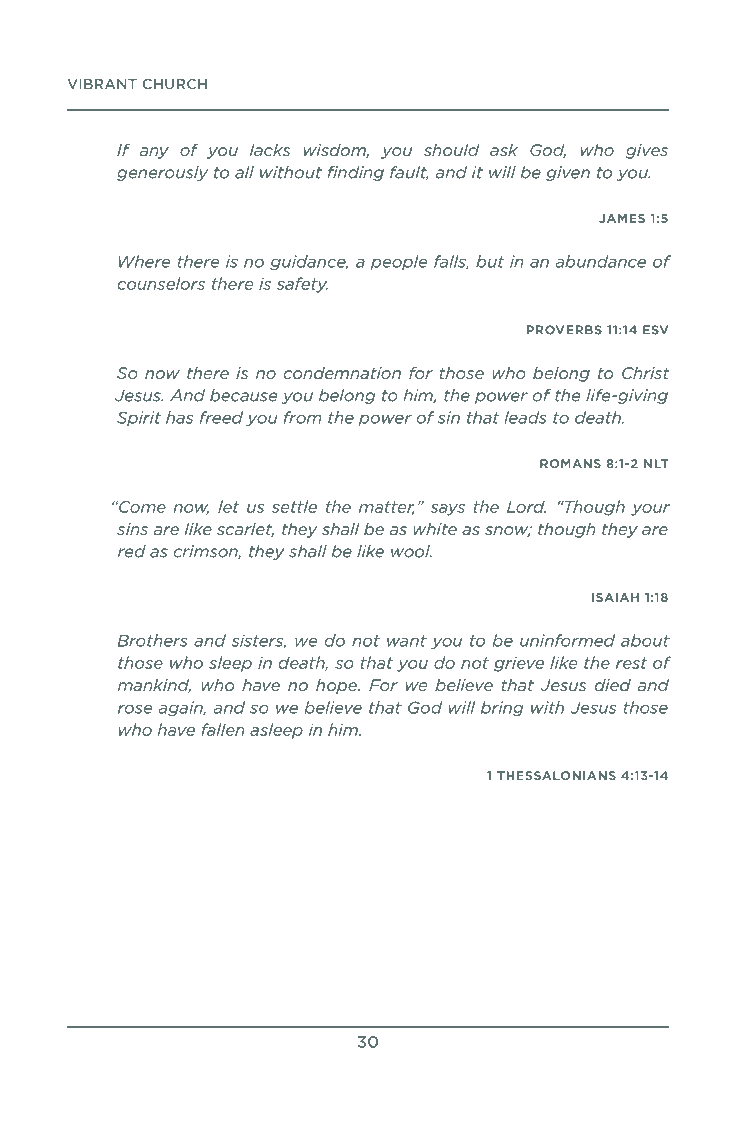 This screenshot has height=1137, width=736. What do you see at coordinates (302, 417) in the screenshot?
I see `from` at bounding box center [302, 417].
